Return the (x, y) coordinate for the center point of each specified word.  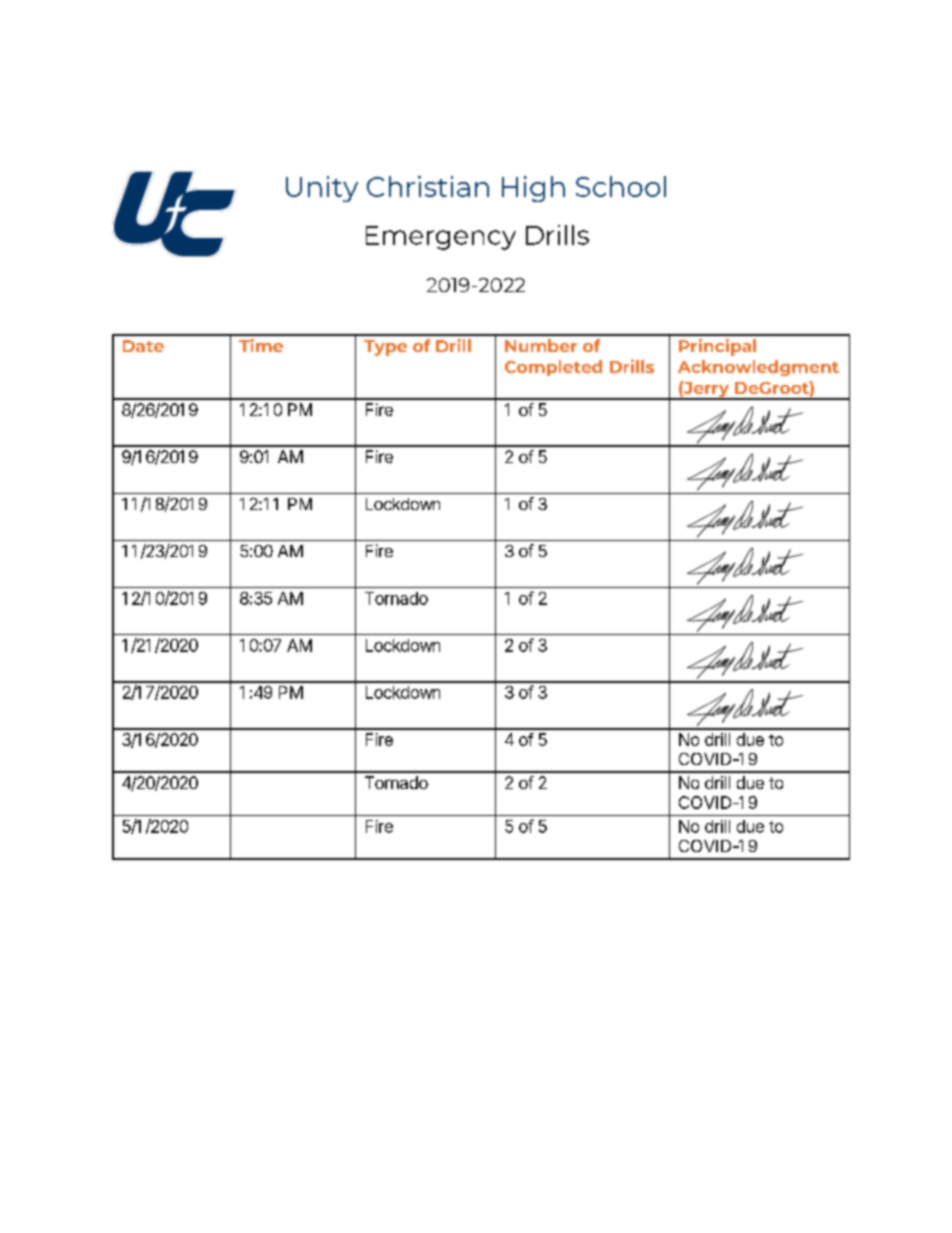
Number (541, 345)
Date (143, 346)
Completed (553, 368)
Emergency (441, 238)
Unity (322, 189)
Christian (428, 186)
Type (385, 348)
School (621, 186)
